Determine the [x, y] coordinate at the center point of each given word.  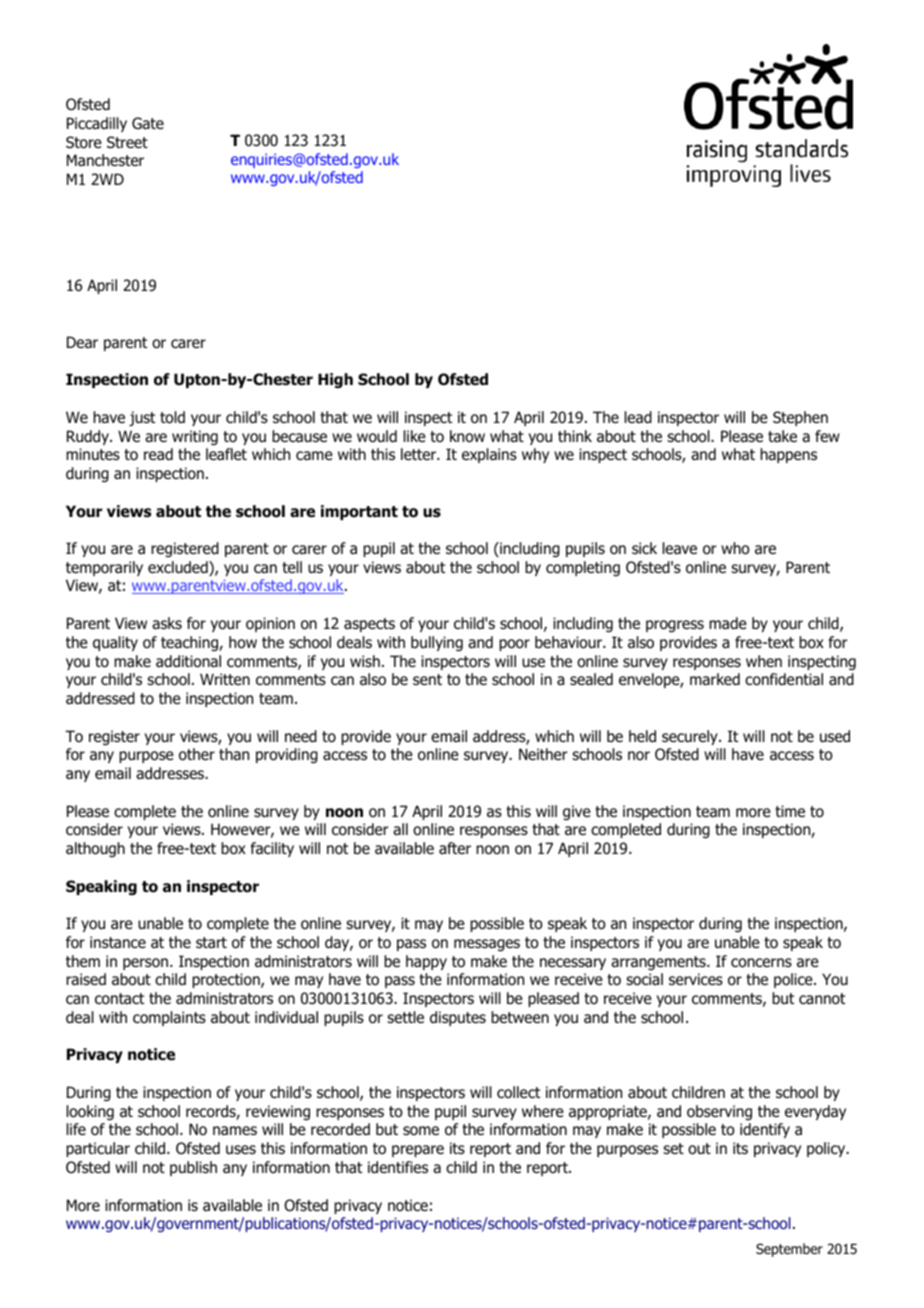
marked [715, 679]
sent [427, 679]
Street [127, 142]
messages [487, 945]
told [172, 417]
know [467, 436]
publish [193, 1168]
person [147, 964]
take [782, 436]
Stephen [800, 418]
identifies [398, 1167]
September [789, 1250]
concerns [761, 963]
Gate [148, 123]
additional [188, 661]
